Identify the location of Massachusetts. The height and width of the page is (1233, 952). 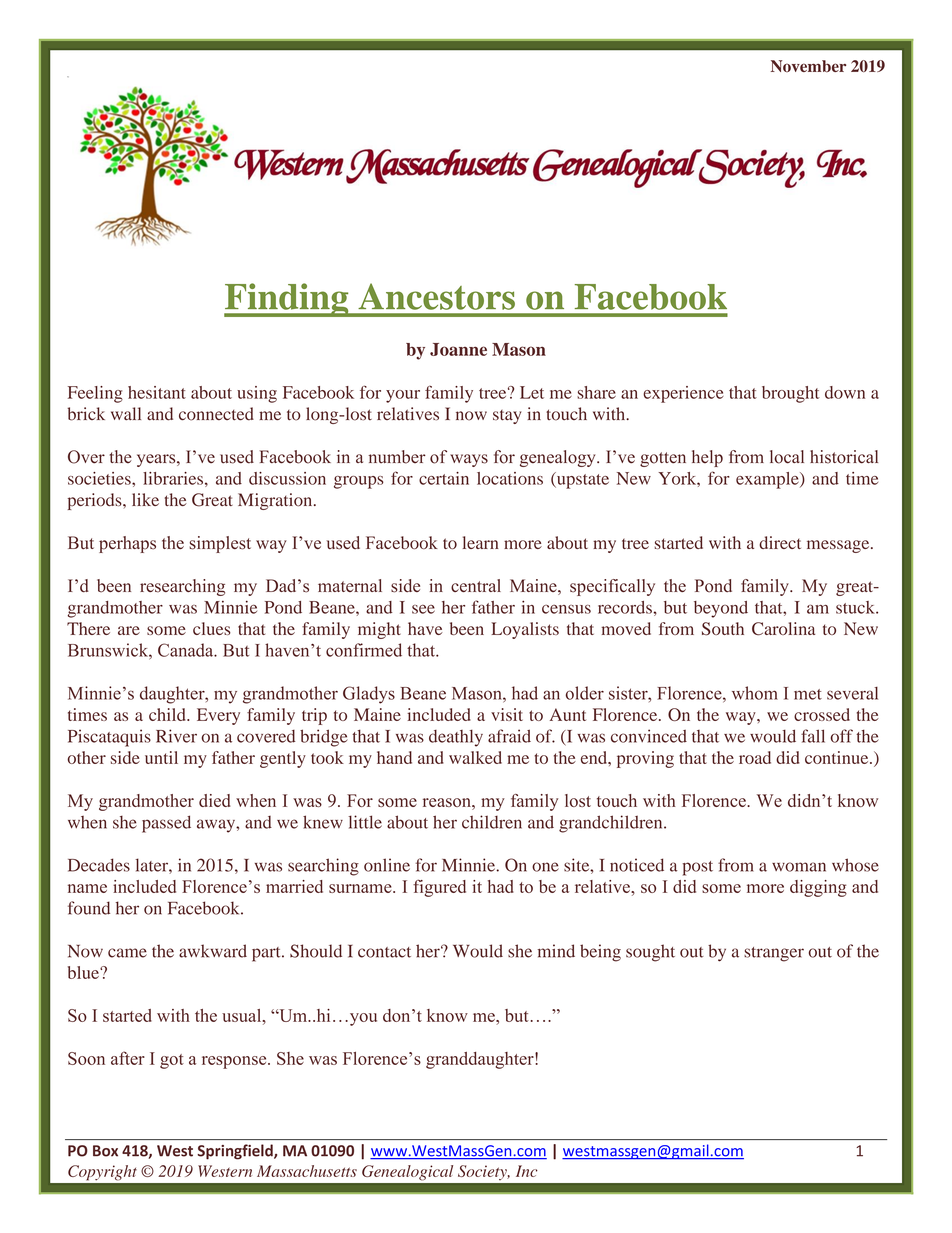
(307, 1171).
